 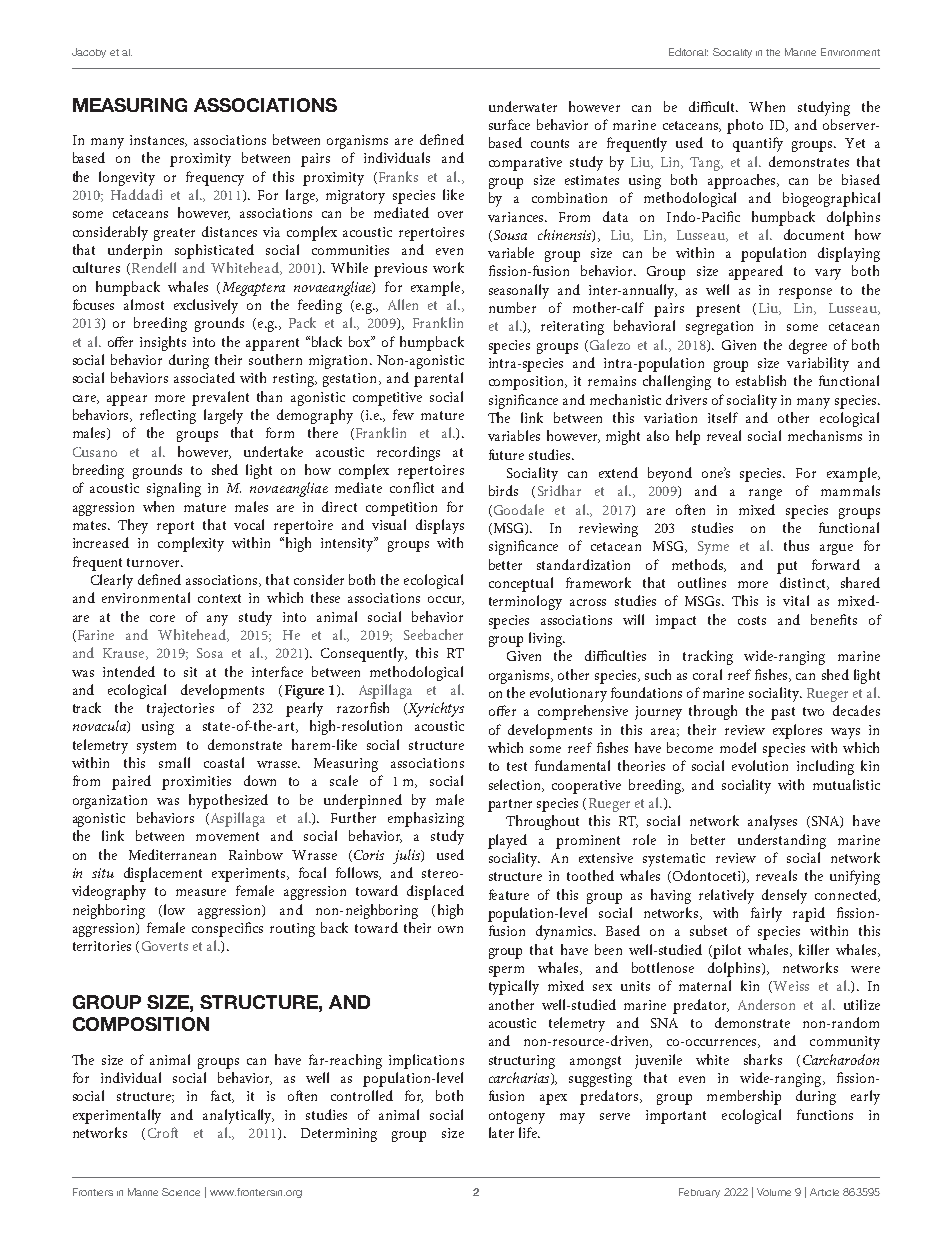 What do you see at coordinates (168, 416) in the page?
I see `reflecting` at bounding box center [168, 416].
